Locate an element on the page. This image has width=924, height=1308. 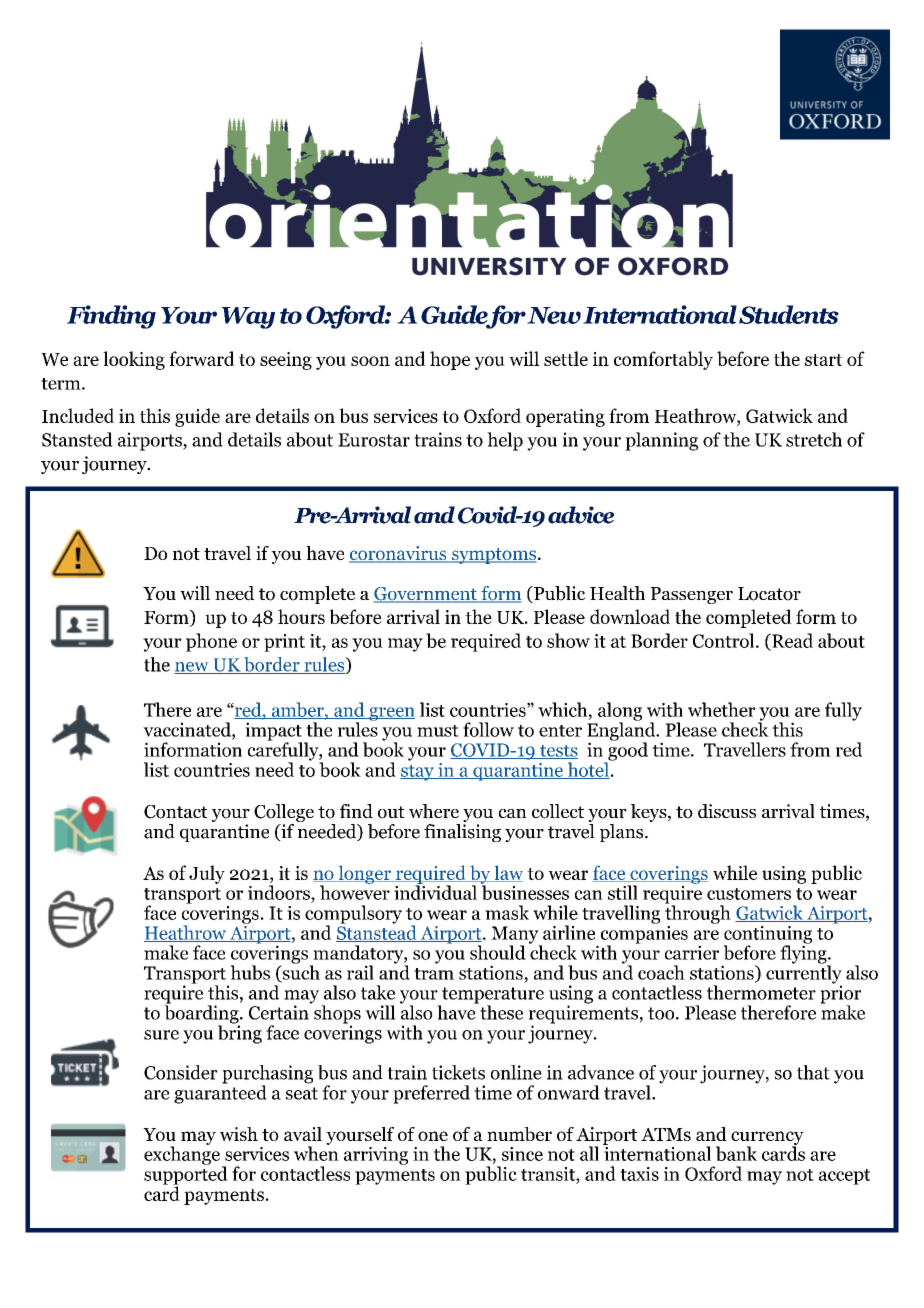
forward is located at coordinates (202, 358).
